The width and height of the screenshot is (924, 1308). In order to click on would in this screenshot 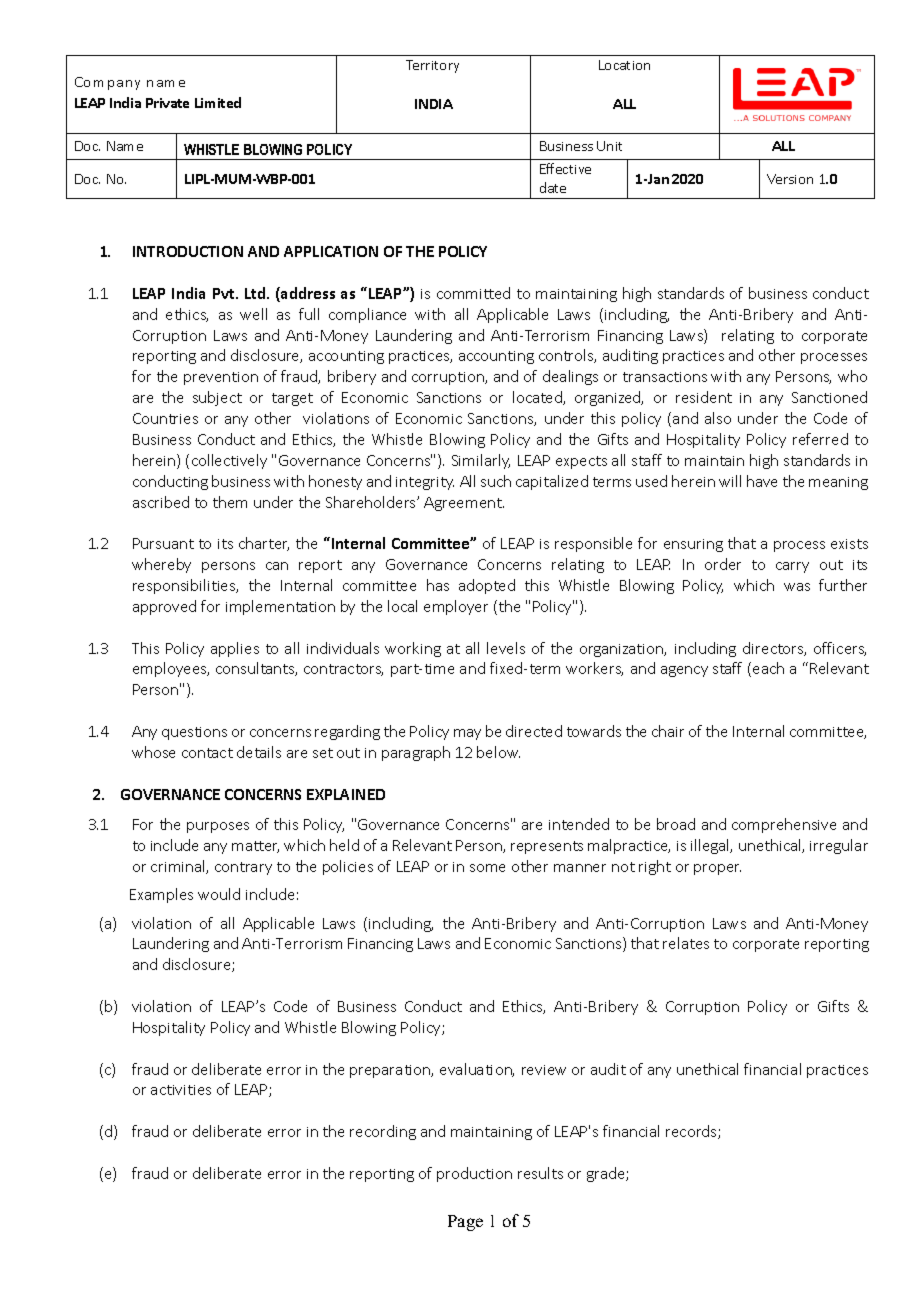, I will do `click(219, 894)`.
